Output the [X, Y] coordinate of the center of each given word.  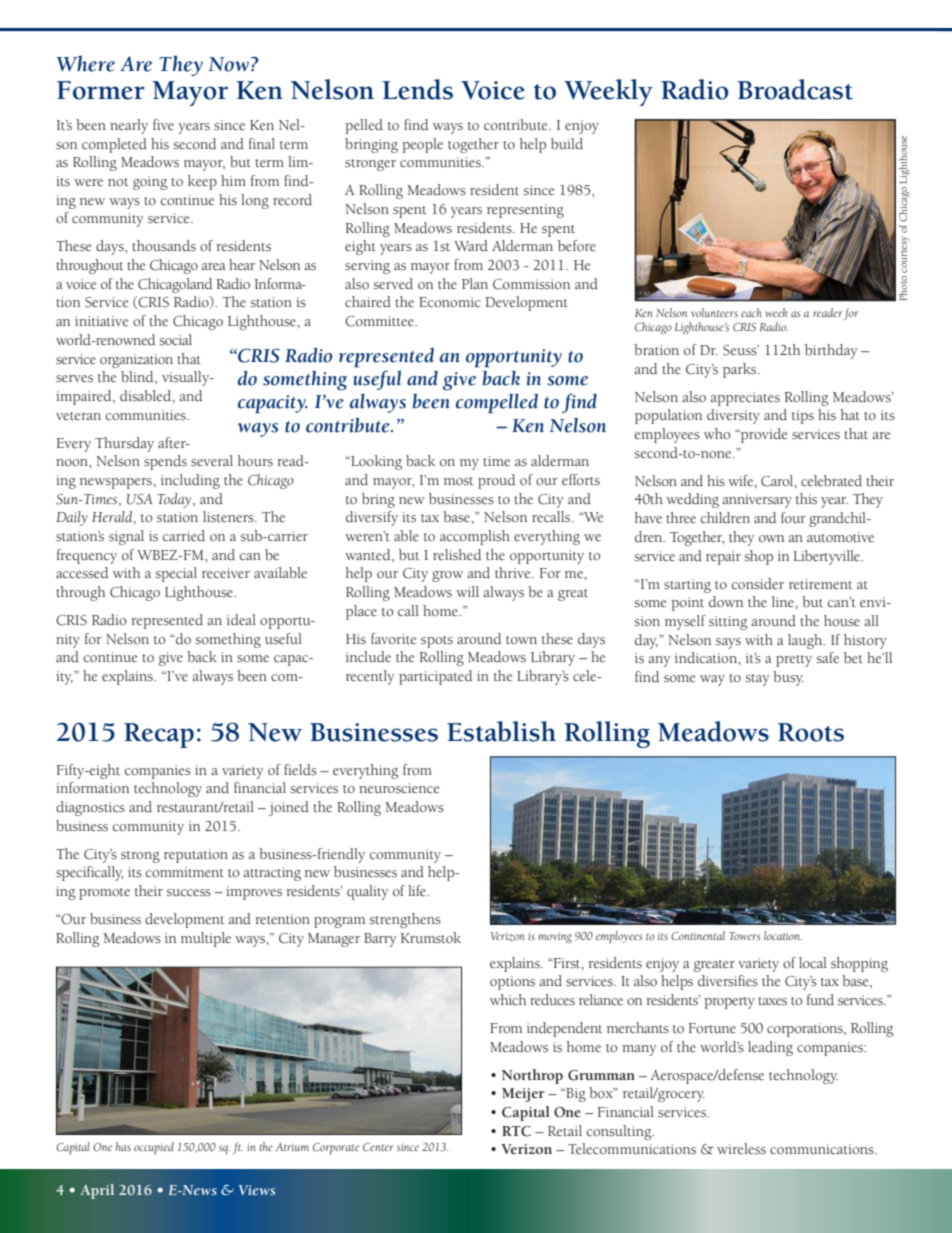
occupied [154, 1148]
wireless [741, 1149]
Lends [417, 89]
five [163, 124]
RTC [516, 1131]
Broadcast [795, 89]
